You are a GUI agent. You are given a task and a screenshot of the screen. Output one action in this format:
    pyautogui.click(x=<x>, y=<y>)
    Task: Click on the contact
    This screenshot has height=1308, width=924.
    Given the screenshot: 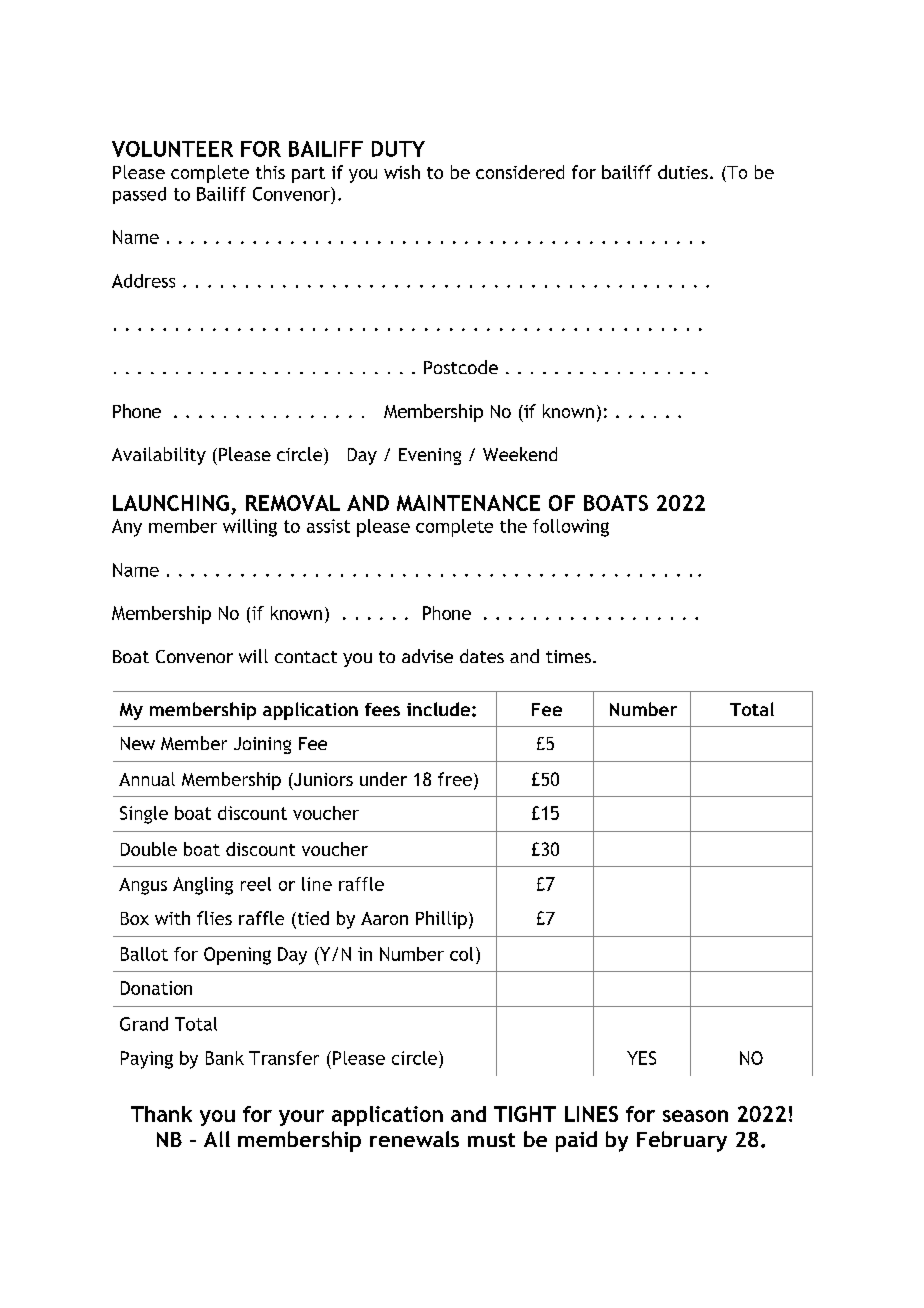 What is the action you would take?
    pyautogui.click(x=306, y=657)
